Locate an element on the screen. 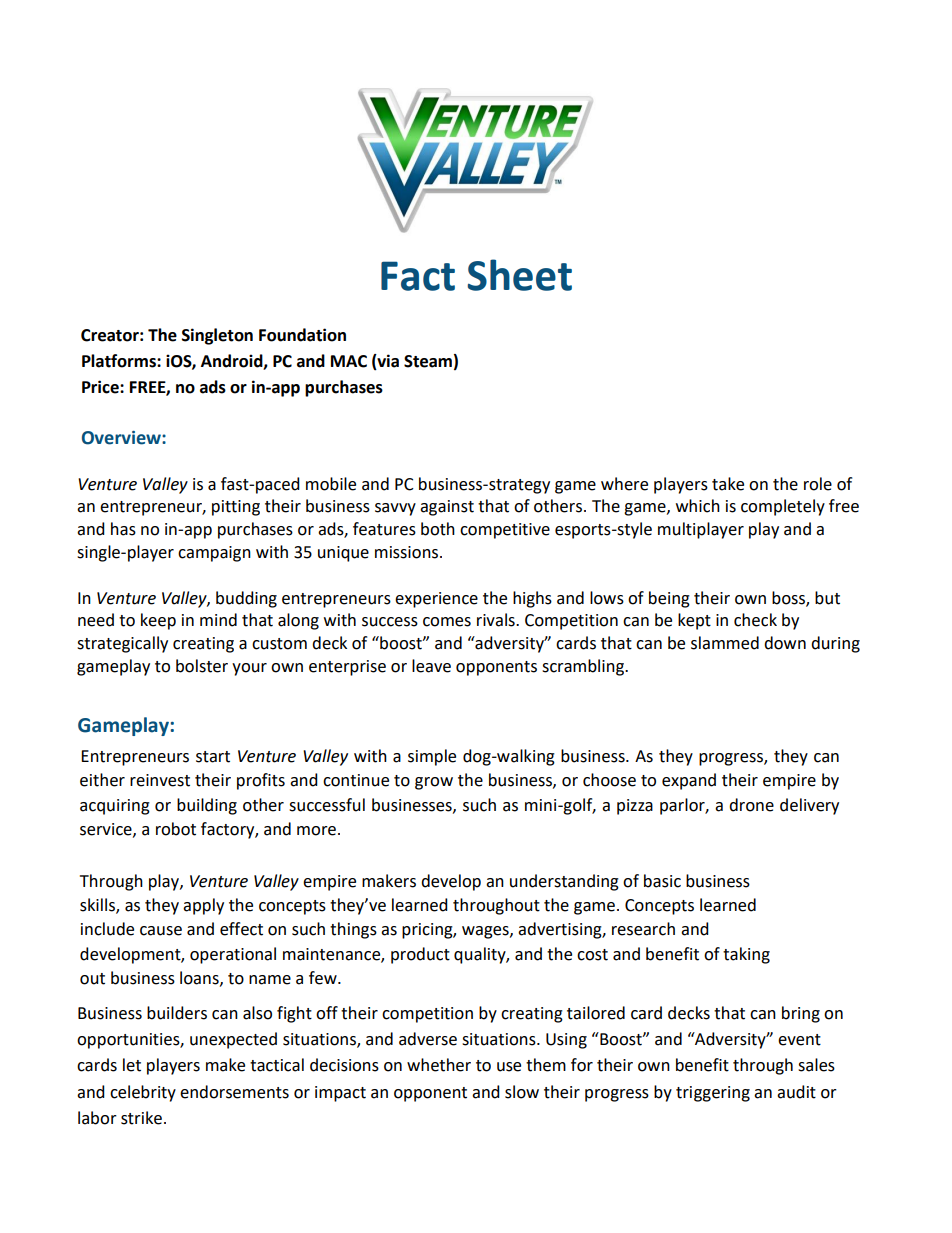 The width and height of the screenshot is (952, 1233). Sheet is located at coordinates (520, 275).
